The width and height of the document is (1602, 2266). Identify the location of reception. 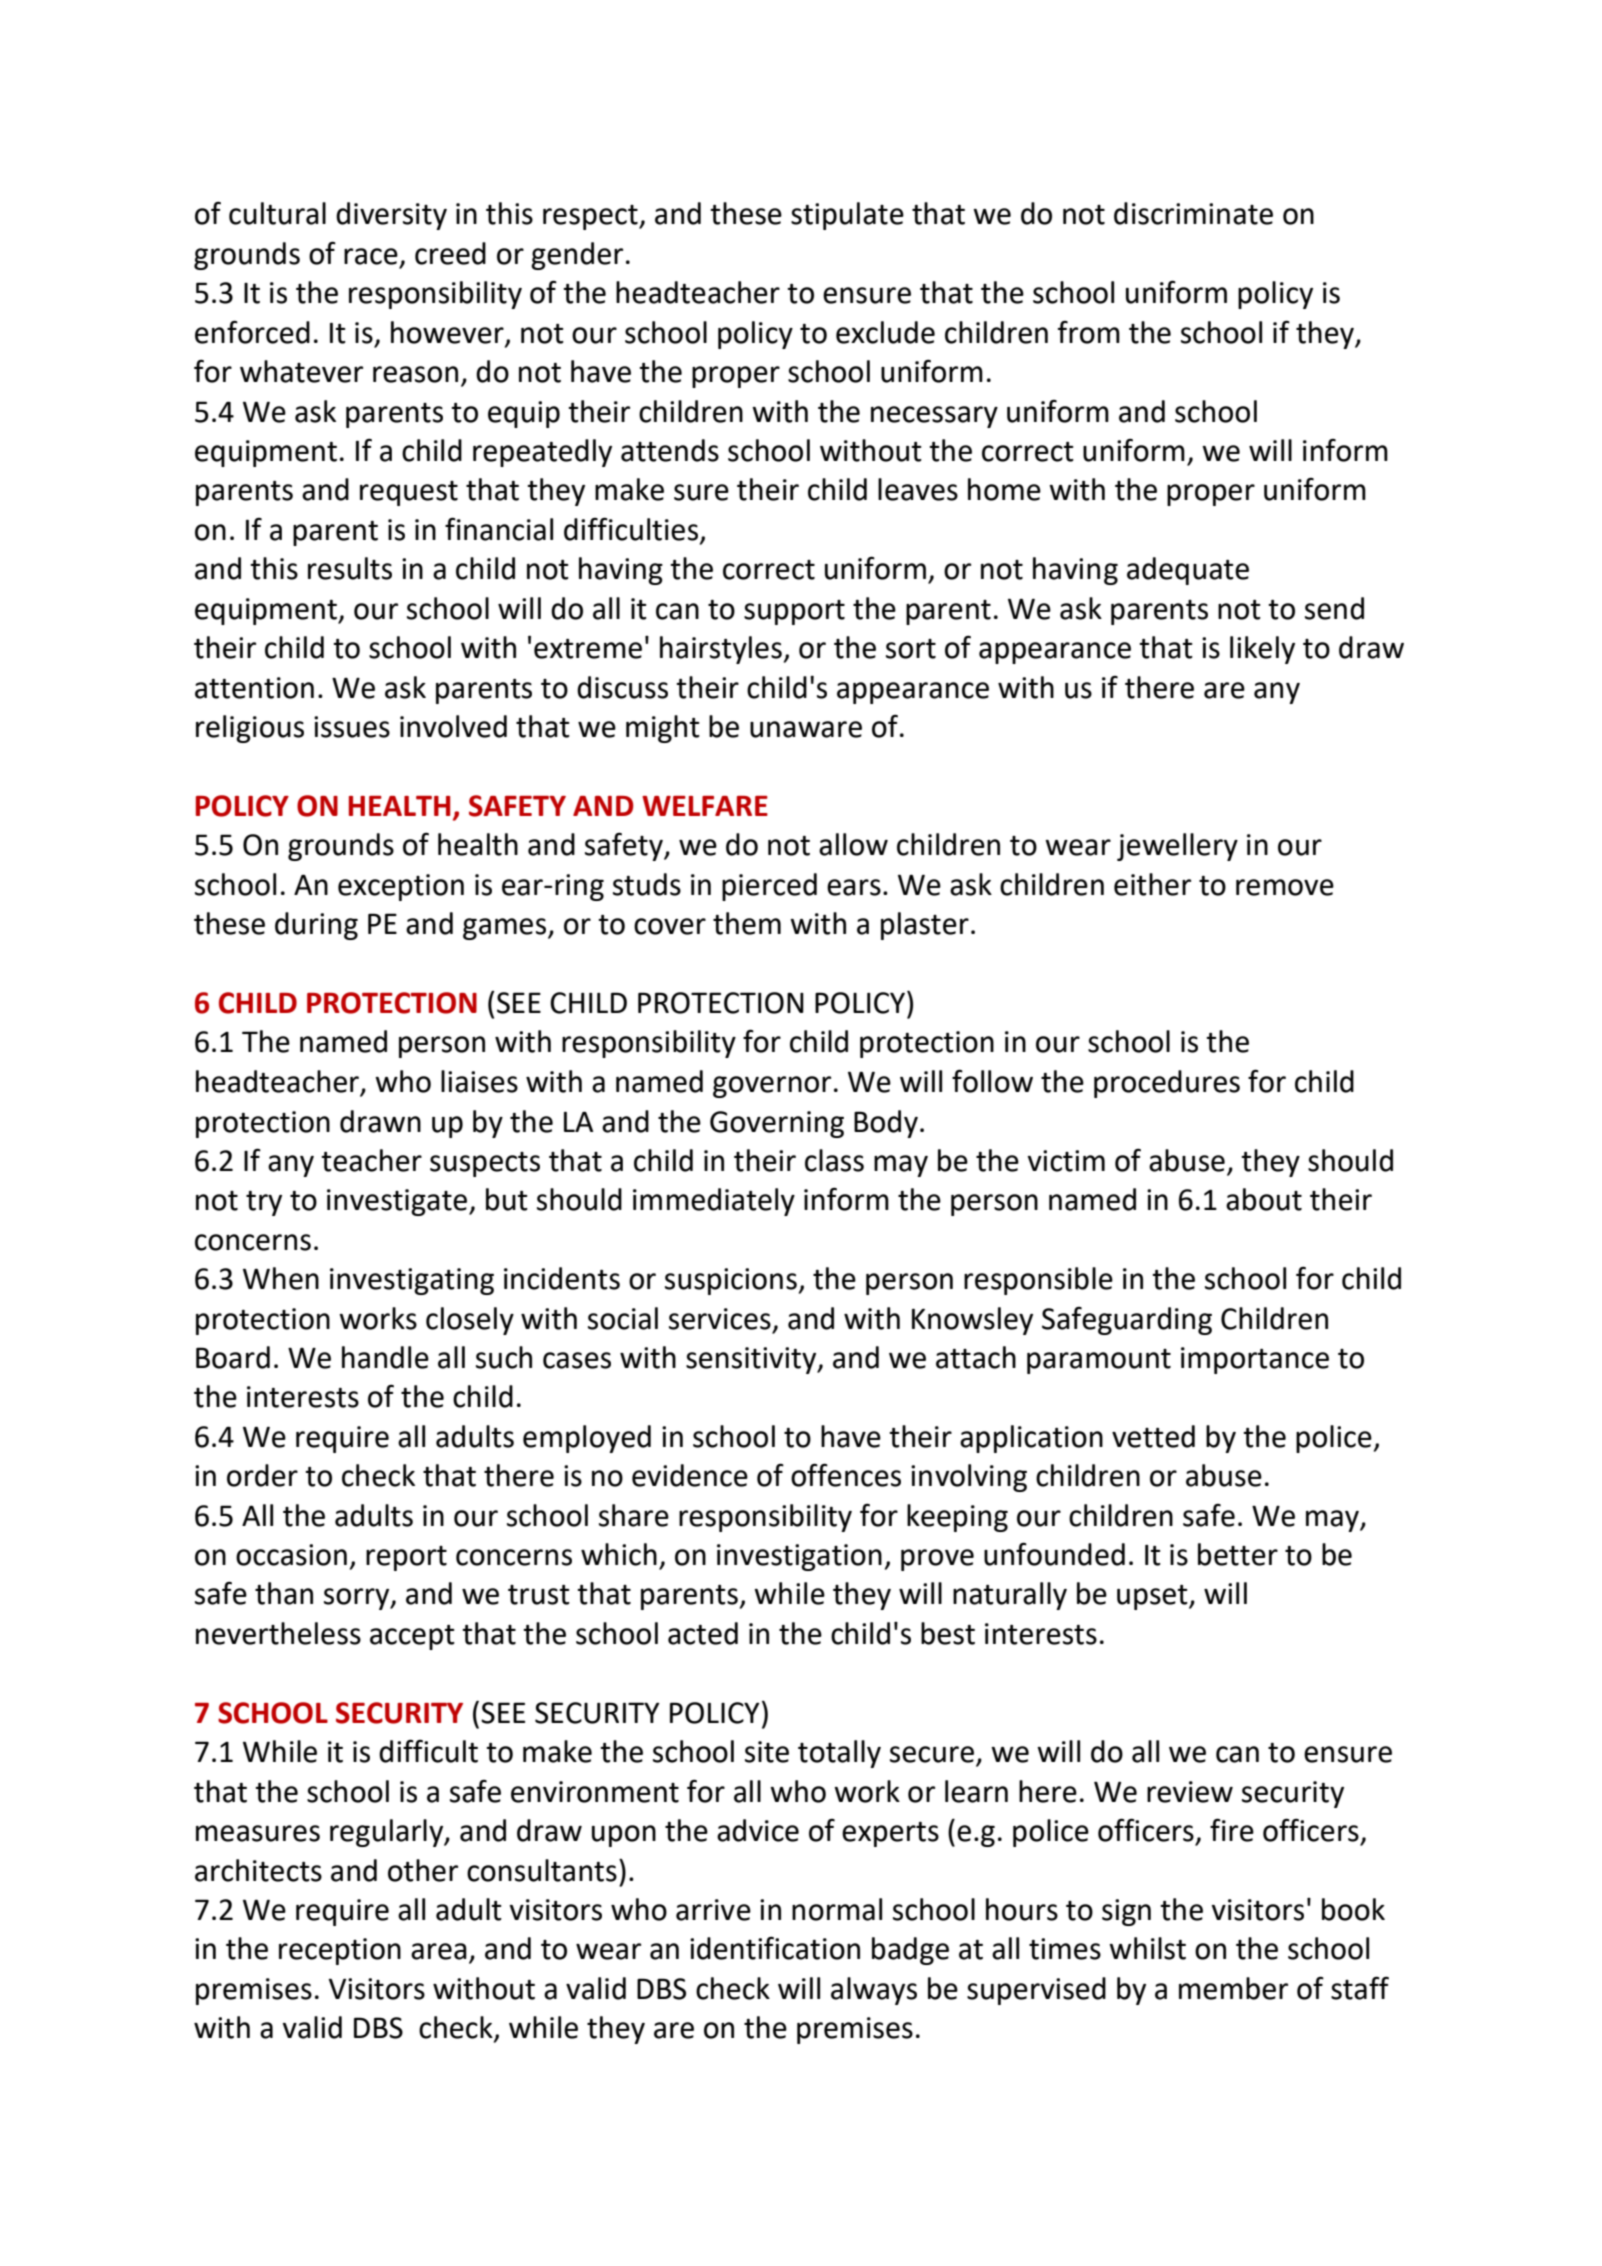
(340, 1951).
